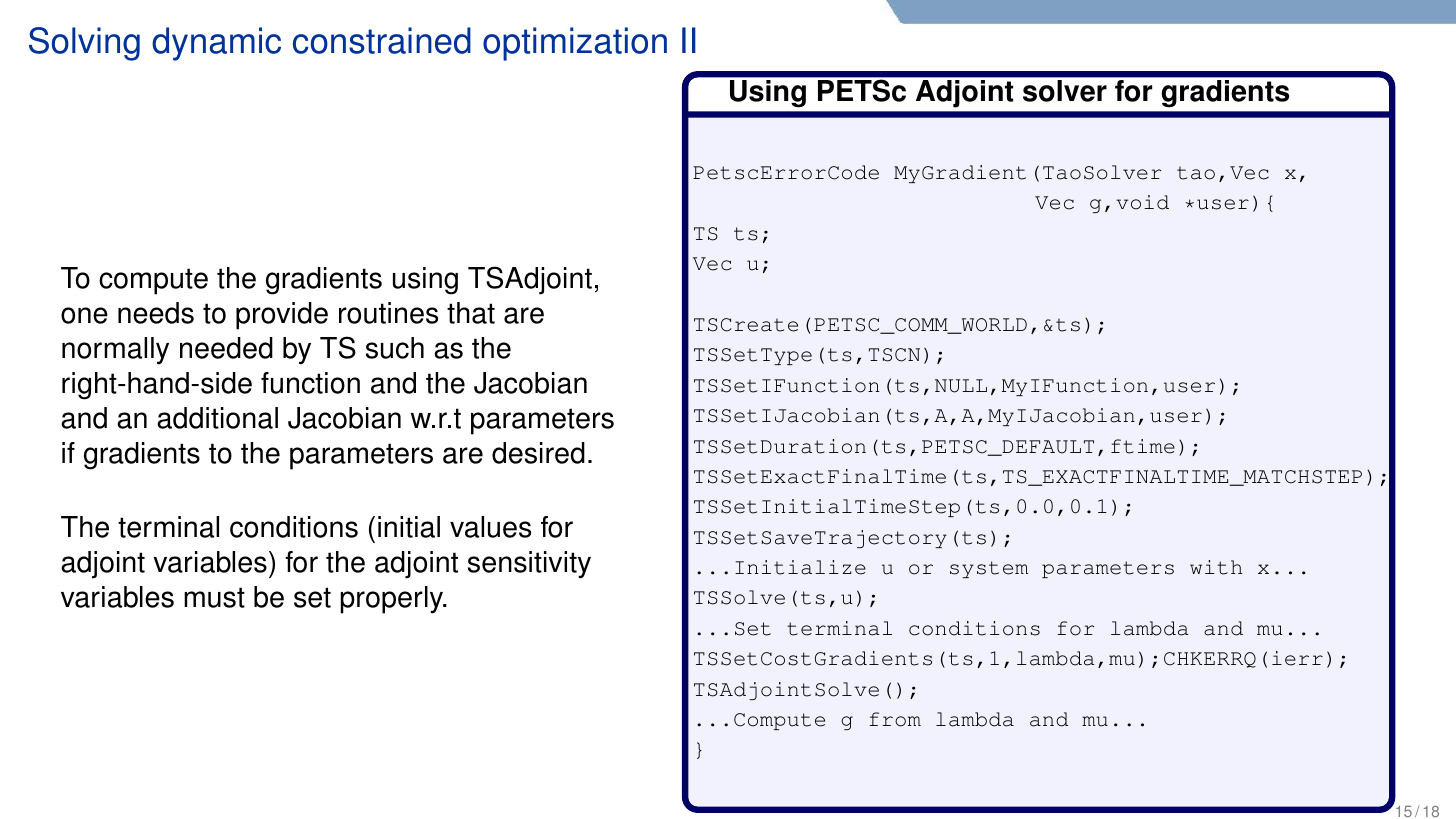 This image has height=819, width=1456. I want to click on from, so click(895, 719).
